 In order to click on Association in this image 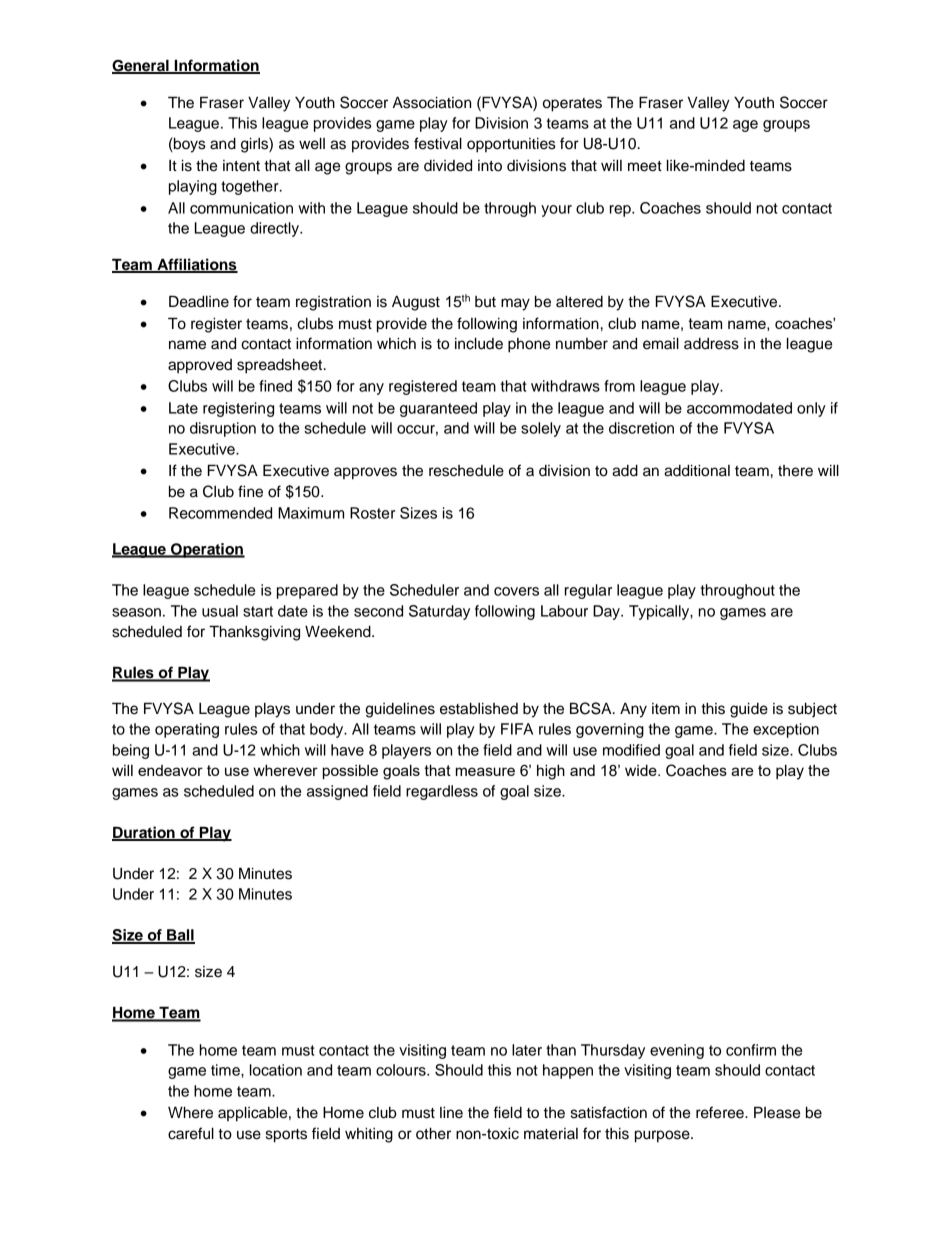, I will do `click(432, 102)`.
